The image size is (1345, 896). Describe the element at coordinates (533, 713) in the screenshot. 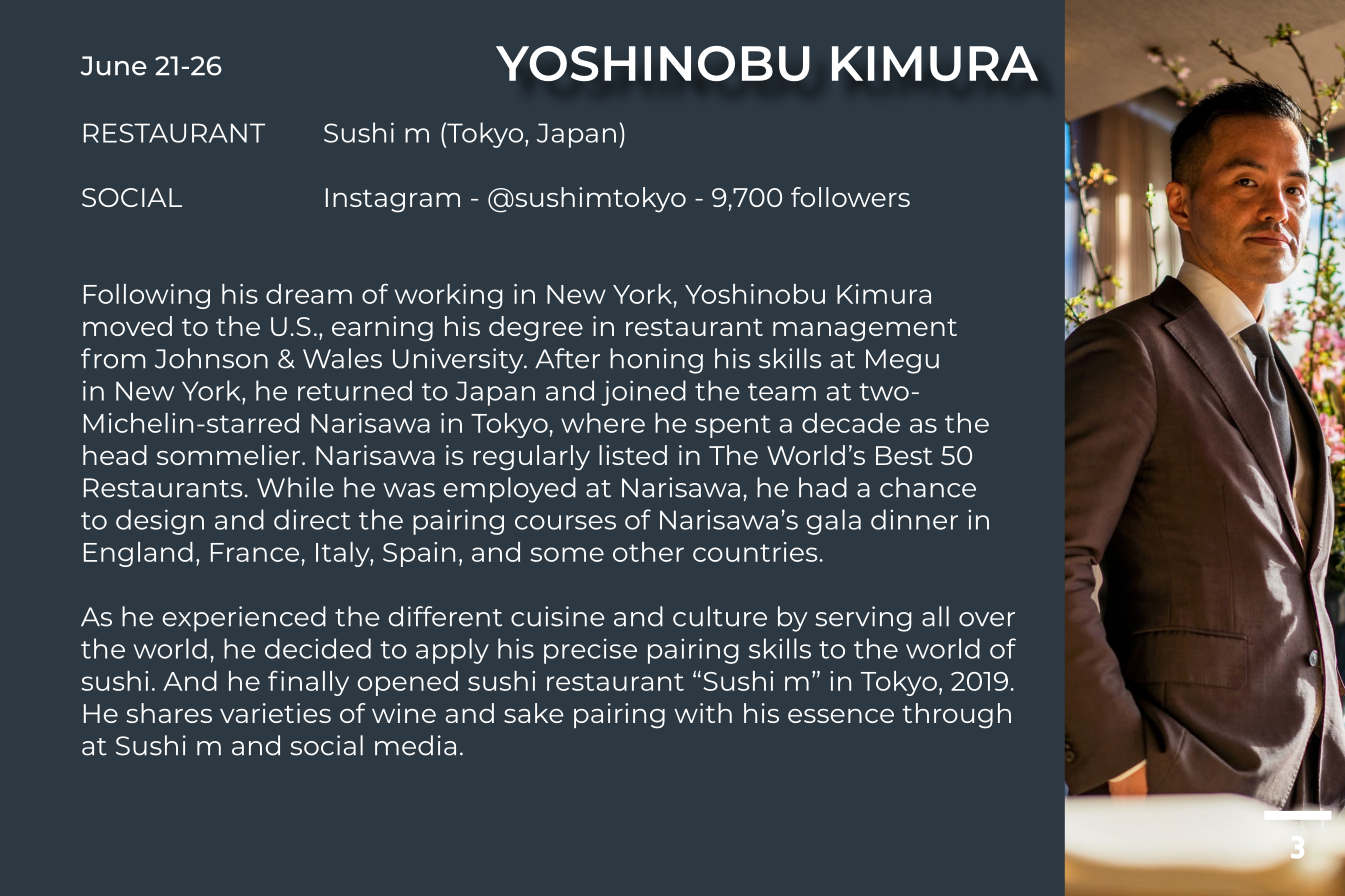

I see `sake` at that location.
